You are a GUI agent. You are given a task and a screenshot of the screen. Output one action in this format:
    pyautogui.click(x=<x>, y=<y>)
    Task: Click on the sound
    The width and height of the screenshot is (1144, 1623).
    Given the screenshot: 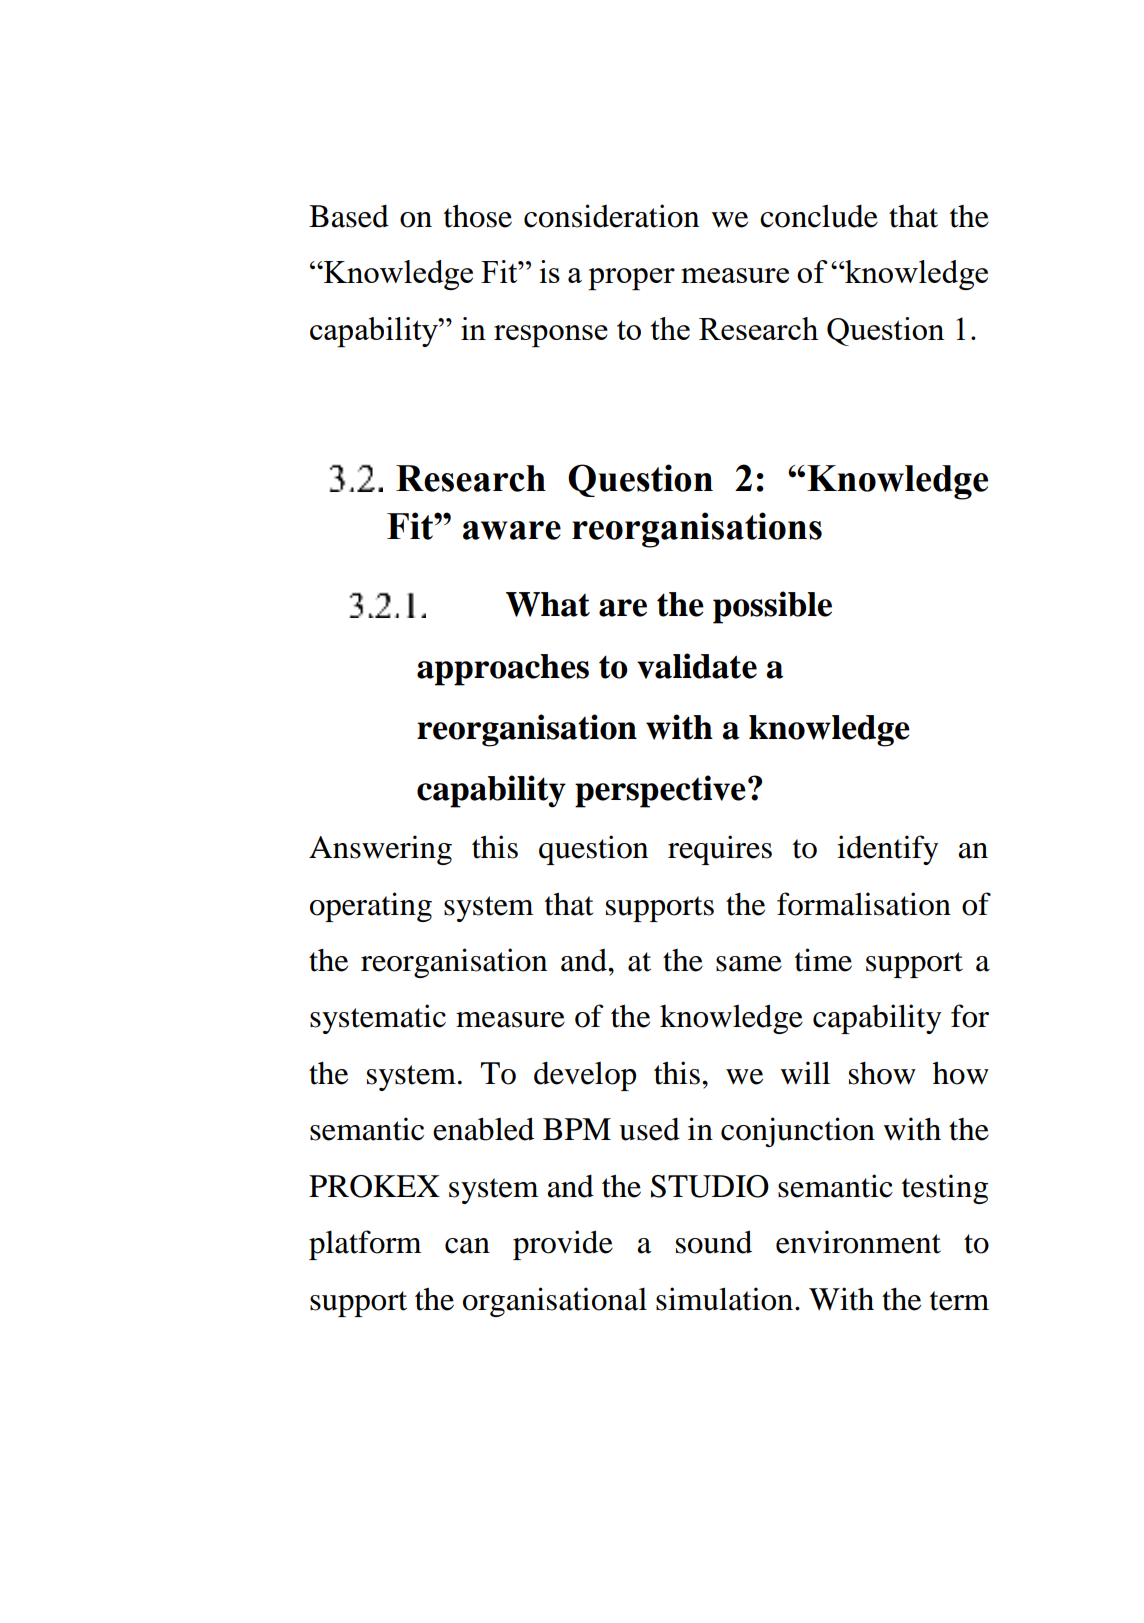 What is the action you would take?
    pyautogui.click(x=714, y=1242)
